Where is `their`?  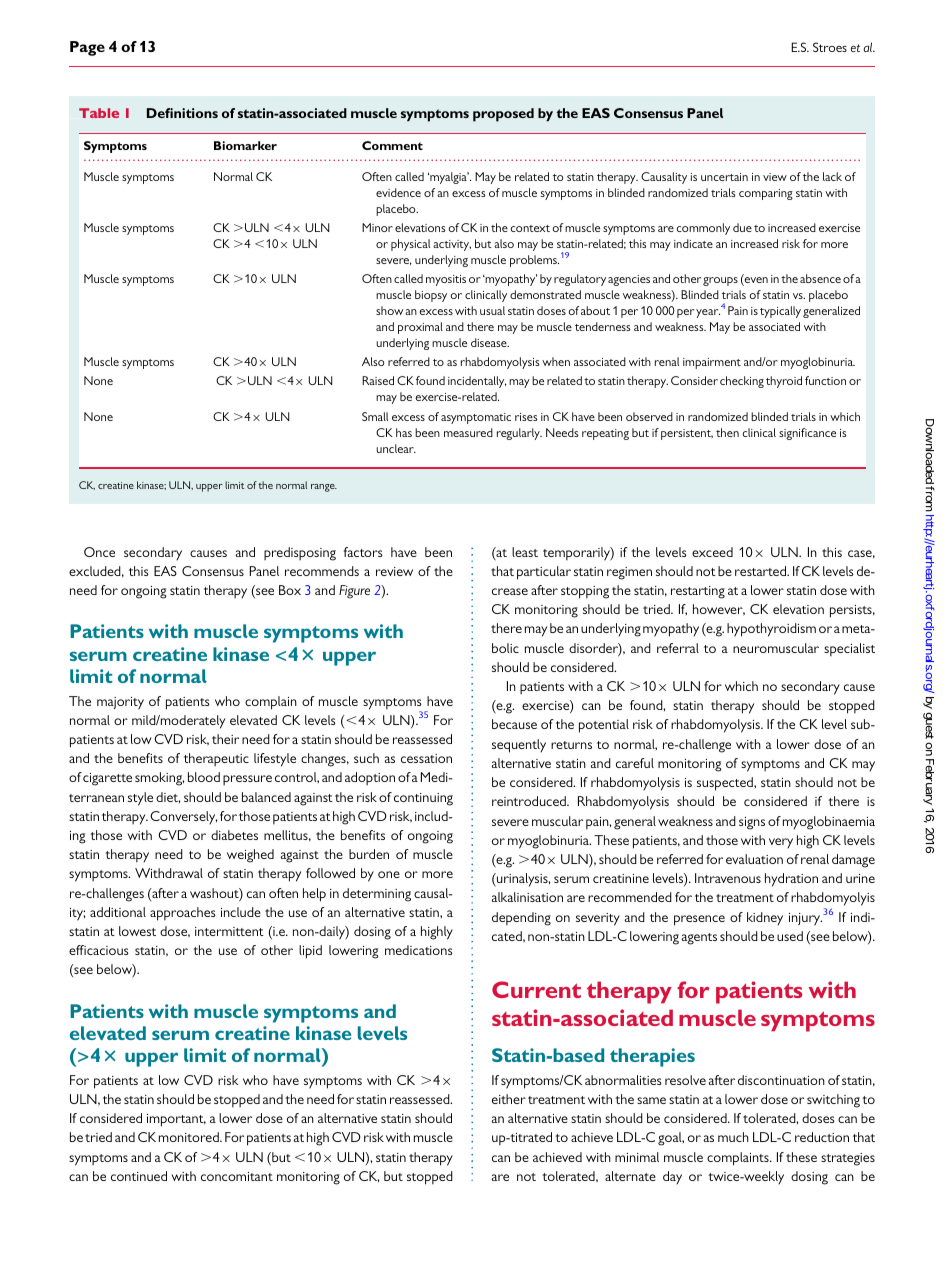 their is located at coordinates (225, 739).
